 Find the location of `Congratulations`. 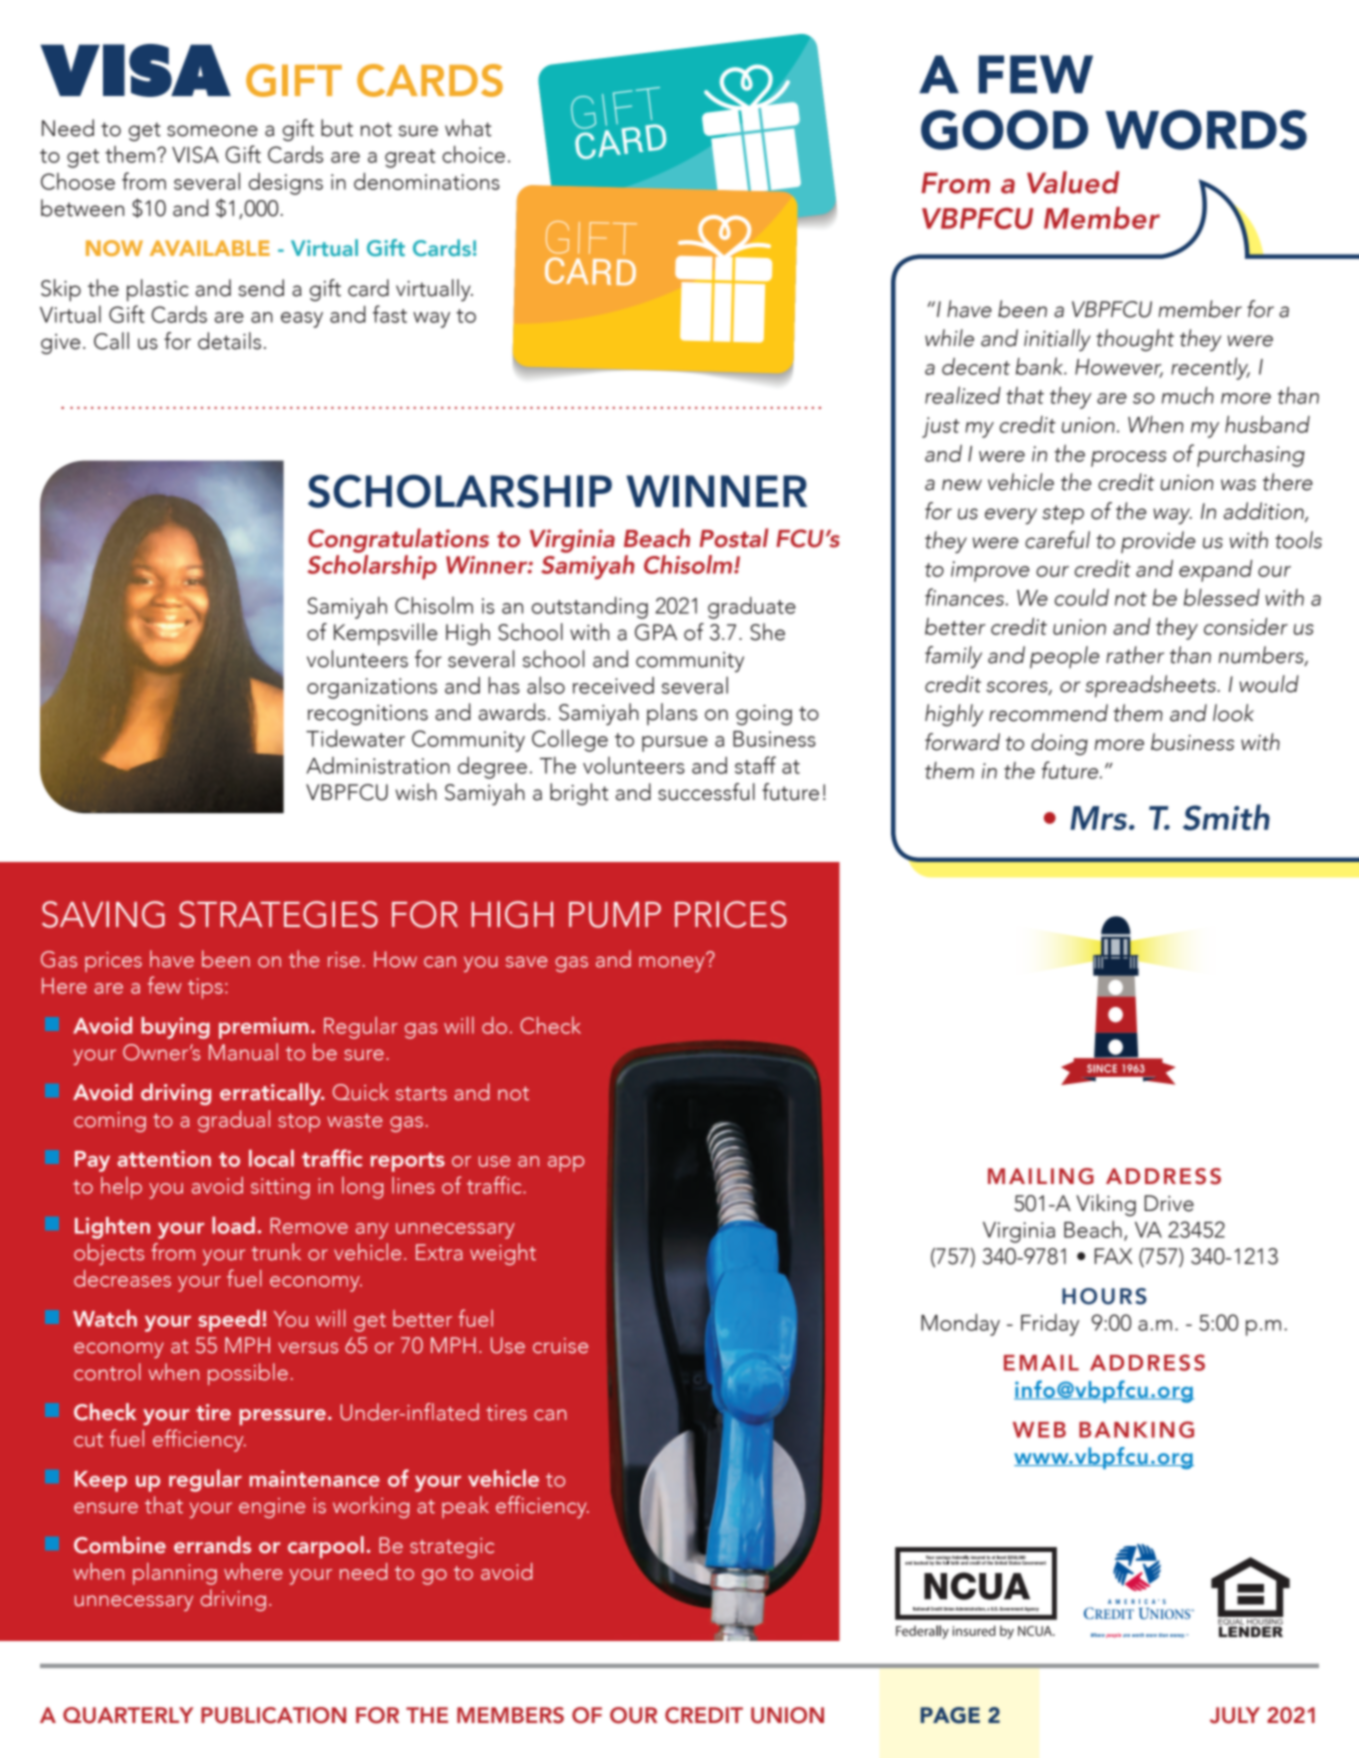

Congratulations is located at coordinates (398, 540).
